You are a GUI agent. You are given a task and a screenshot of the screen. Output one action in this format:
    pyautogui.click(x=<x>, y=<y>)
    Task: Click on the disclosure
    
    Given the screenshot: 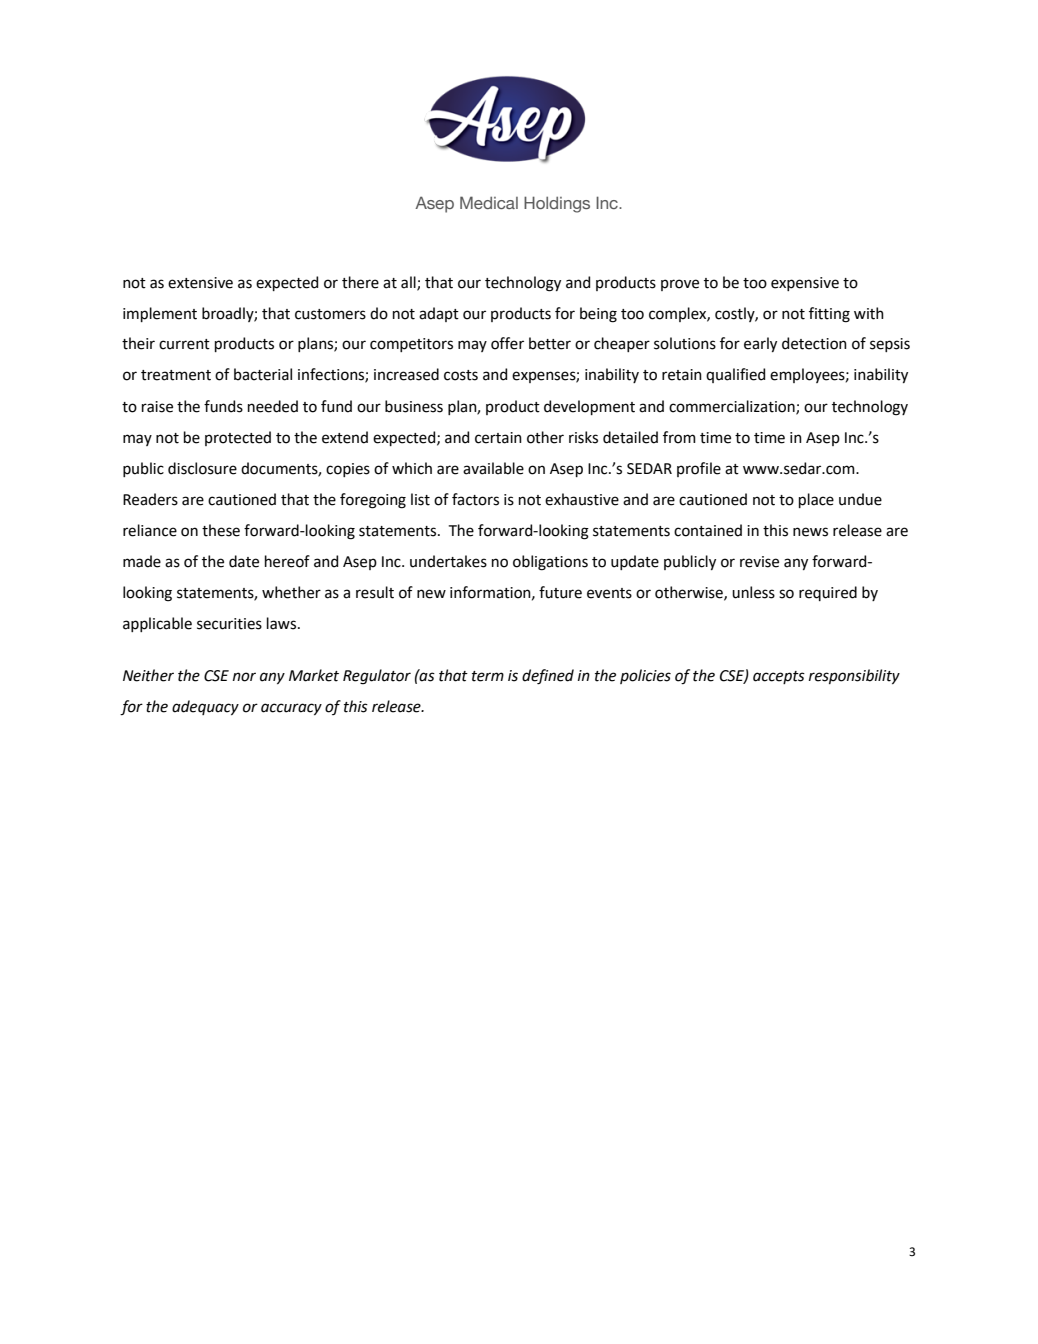 What is the action you would take?
    pyautogui.click(x=202, y=468)
